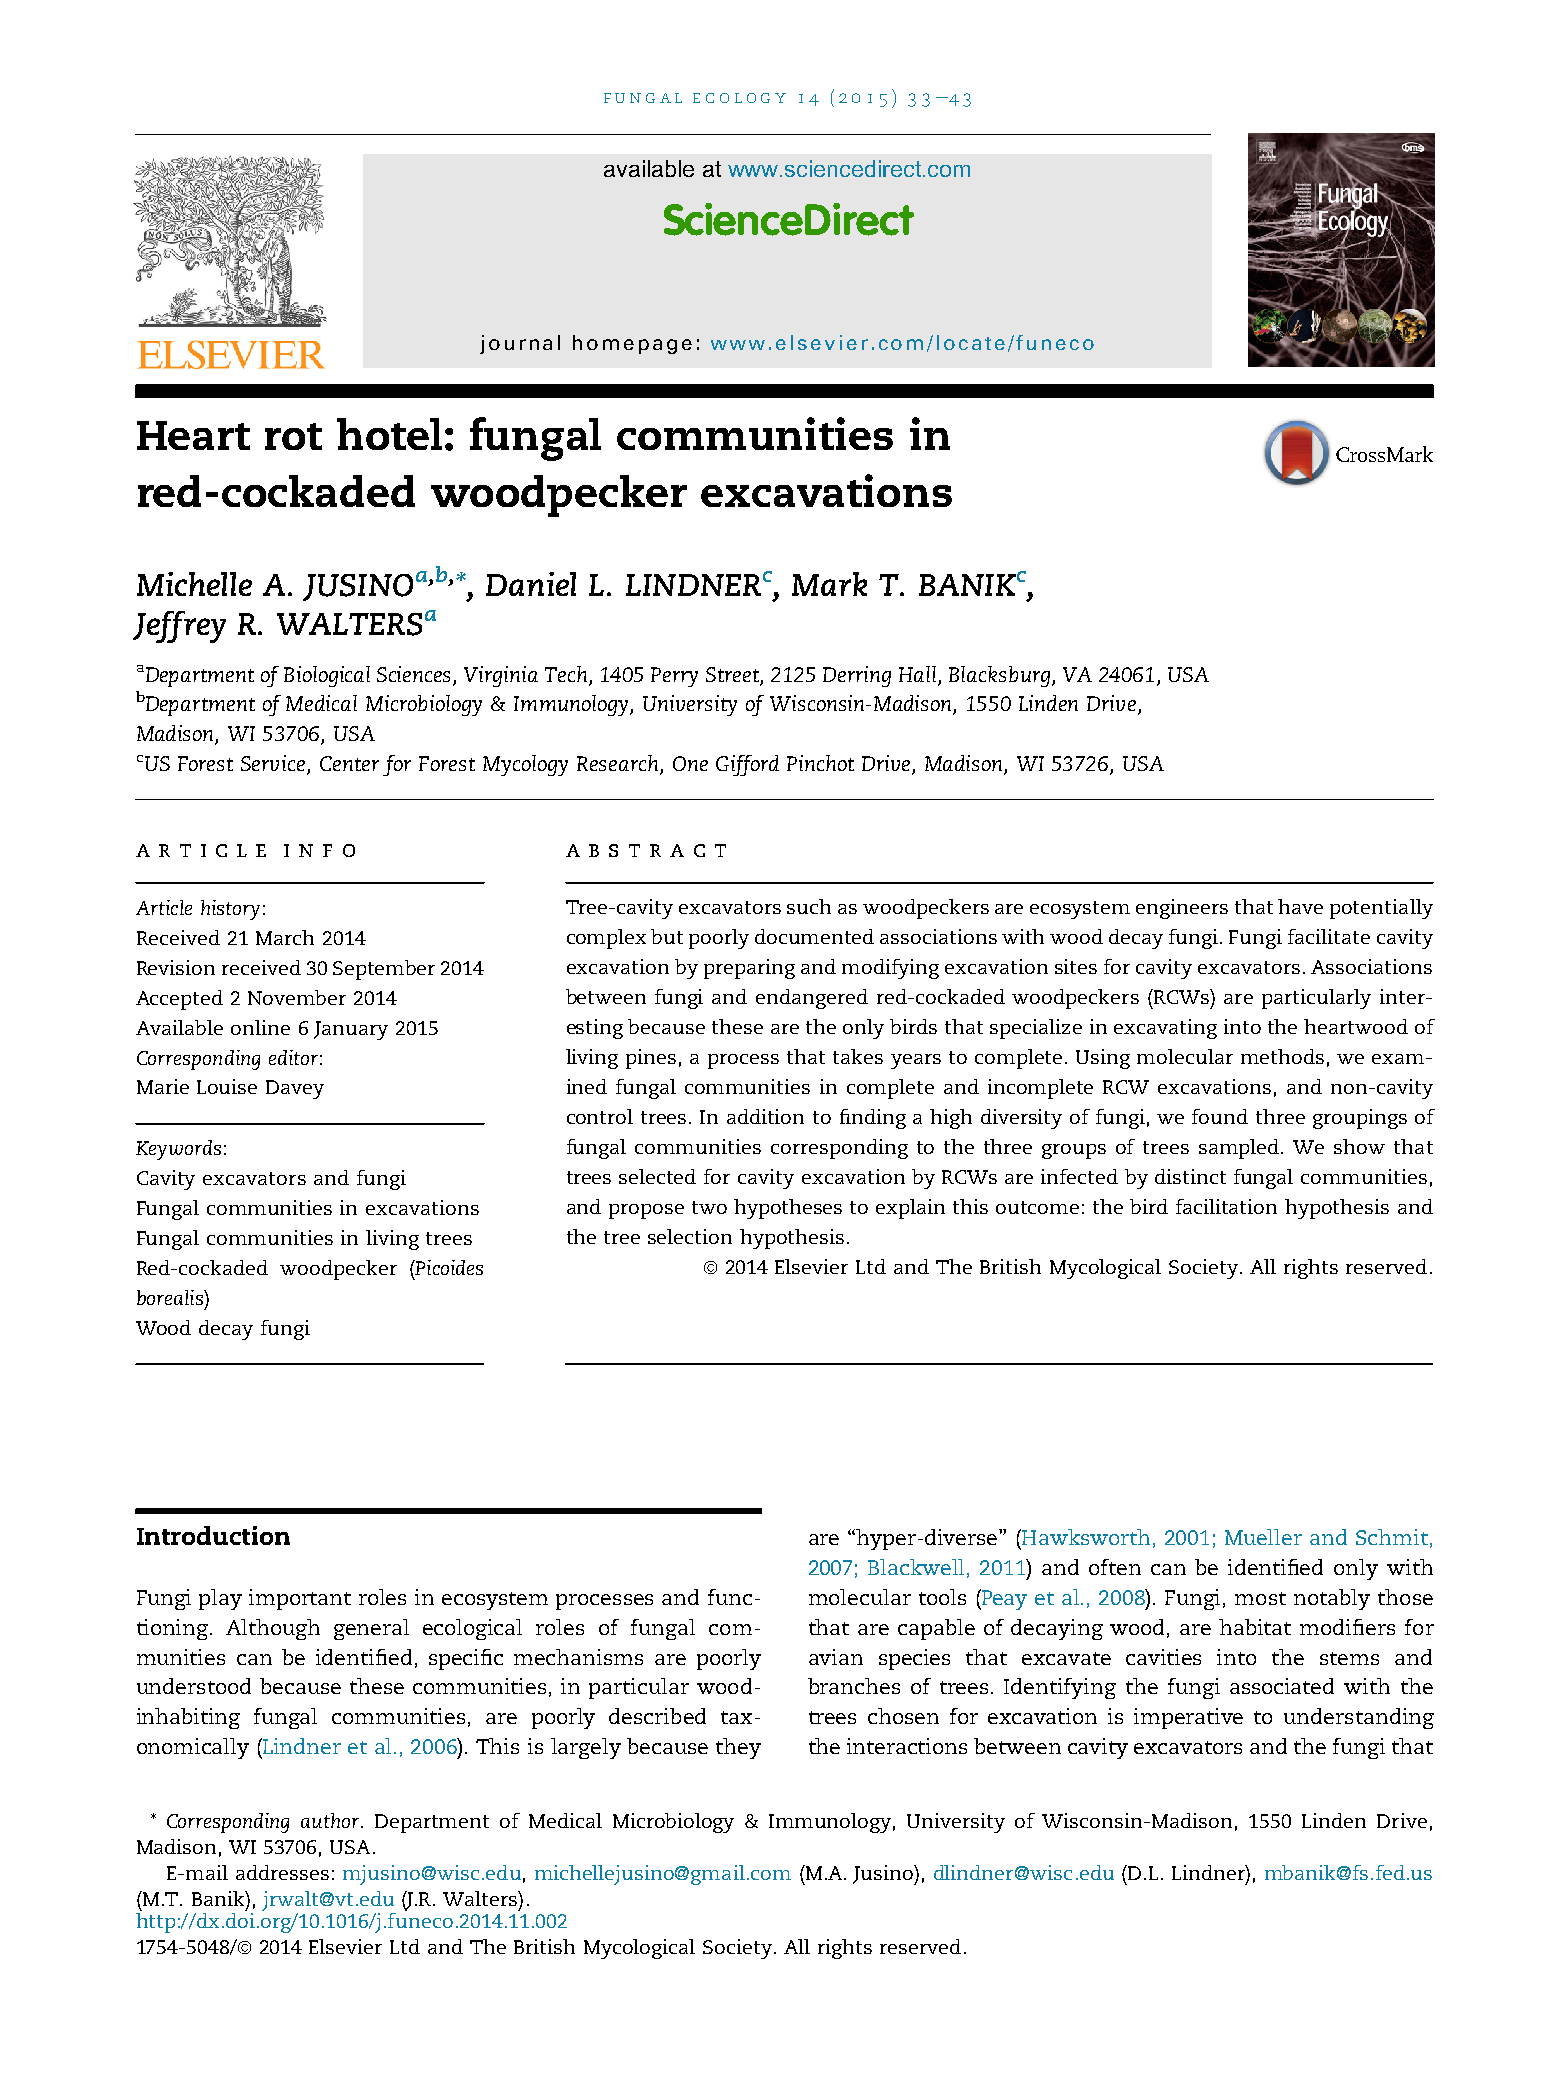 This page has width=1557, height=2076. What do you see at coordinates (1226, 1206) in the page?
I see `facilitation` at bounding box center [1226, 1206].
